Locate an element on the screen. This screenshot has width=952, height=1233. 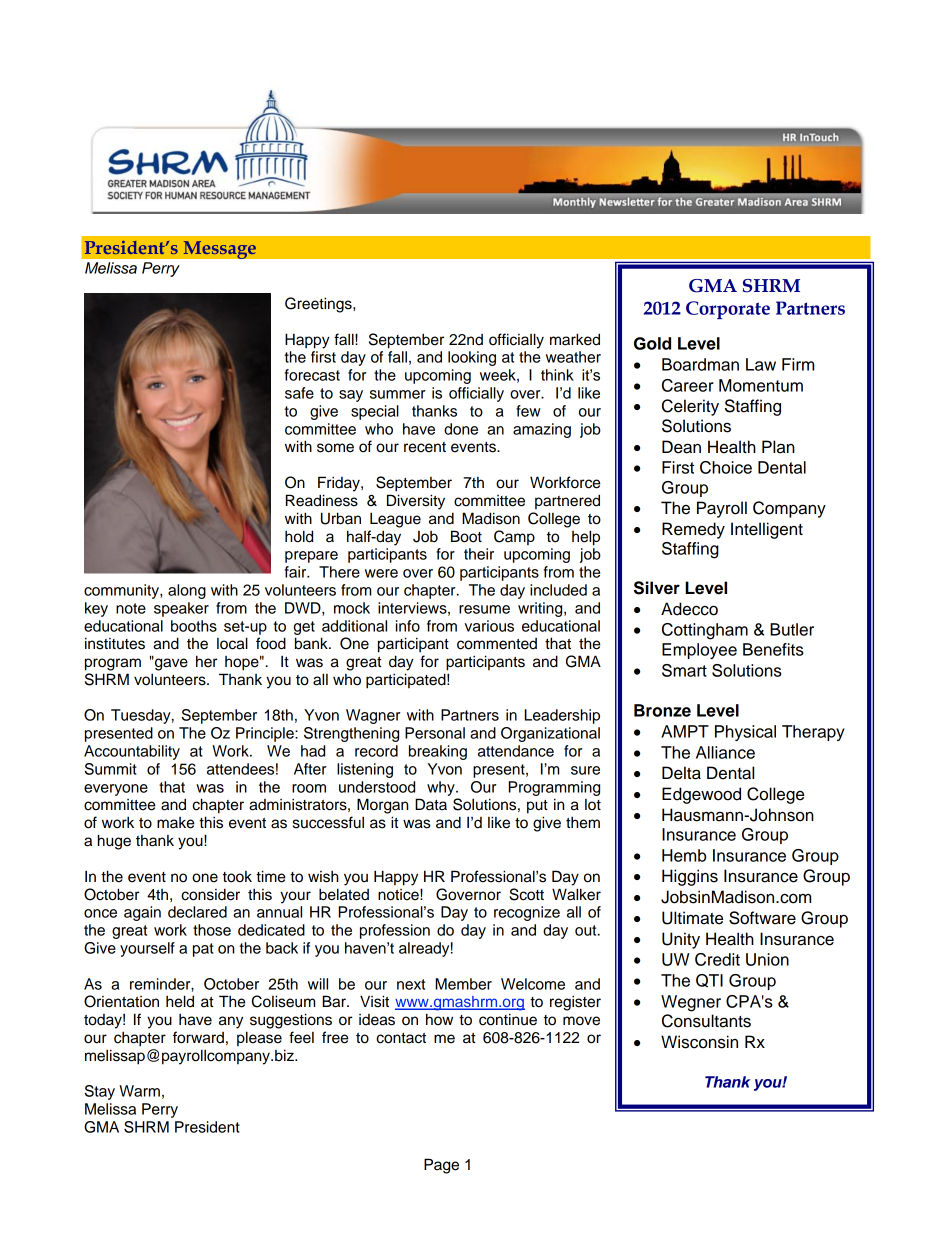
Member is located at coordinates (463, 984).
